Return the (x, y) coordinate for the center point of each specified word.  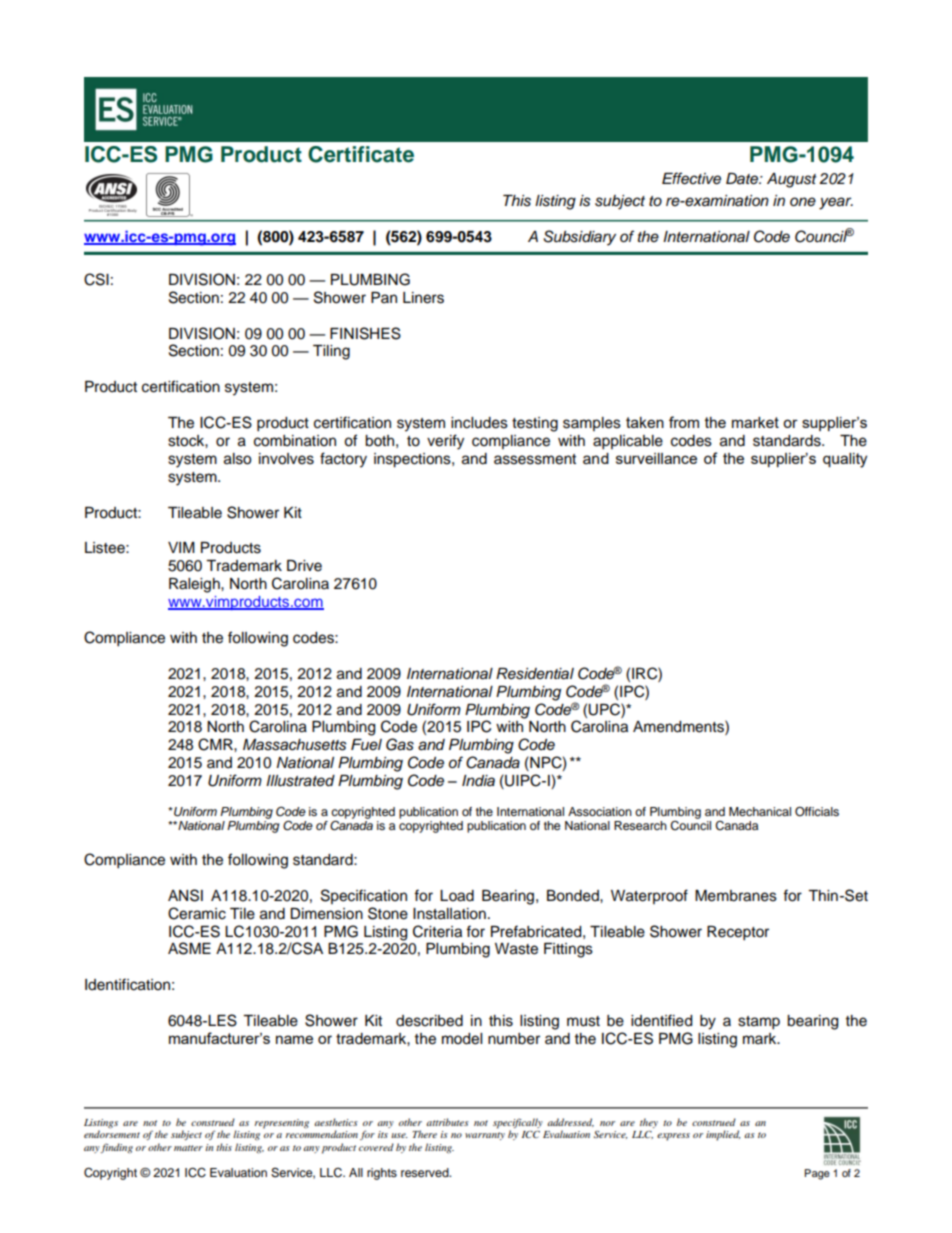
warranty (485, 1136)
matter (188, 1148)
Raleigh (195, 585)
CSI (96, 279)
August (792, 180)
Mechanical (760, 811)
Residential (535, 674)
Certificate (361, 154)
